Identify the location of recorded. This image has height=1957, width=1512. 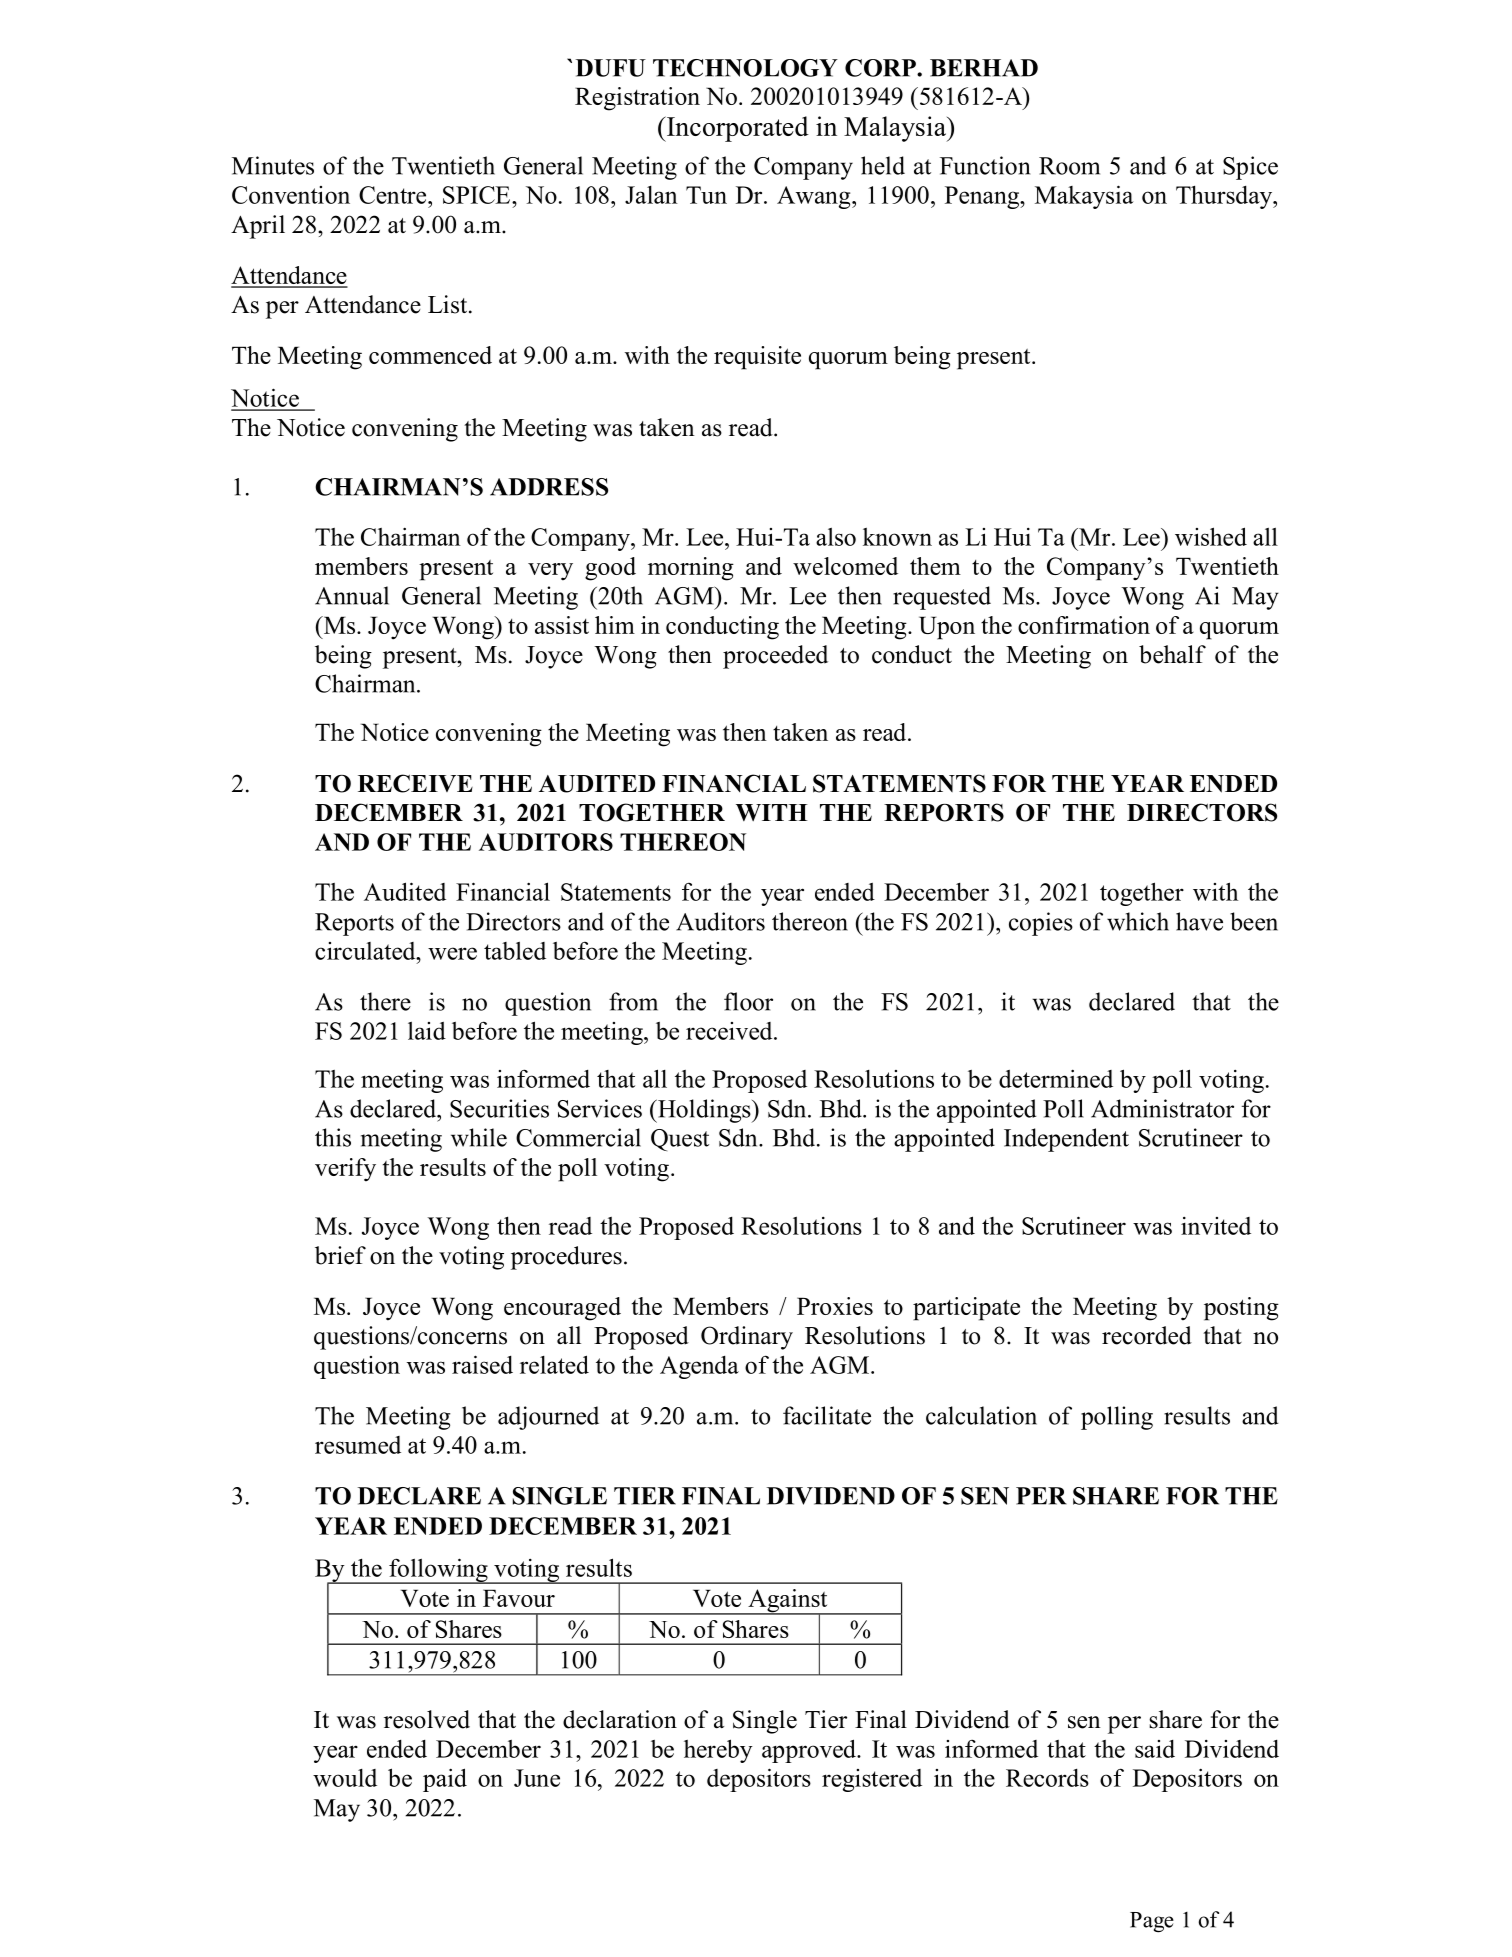
(1147, 1335).
